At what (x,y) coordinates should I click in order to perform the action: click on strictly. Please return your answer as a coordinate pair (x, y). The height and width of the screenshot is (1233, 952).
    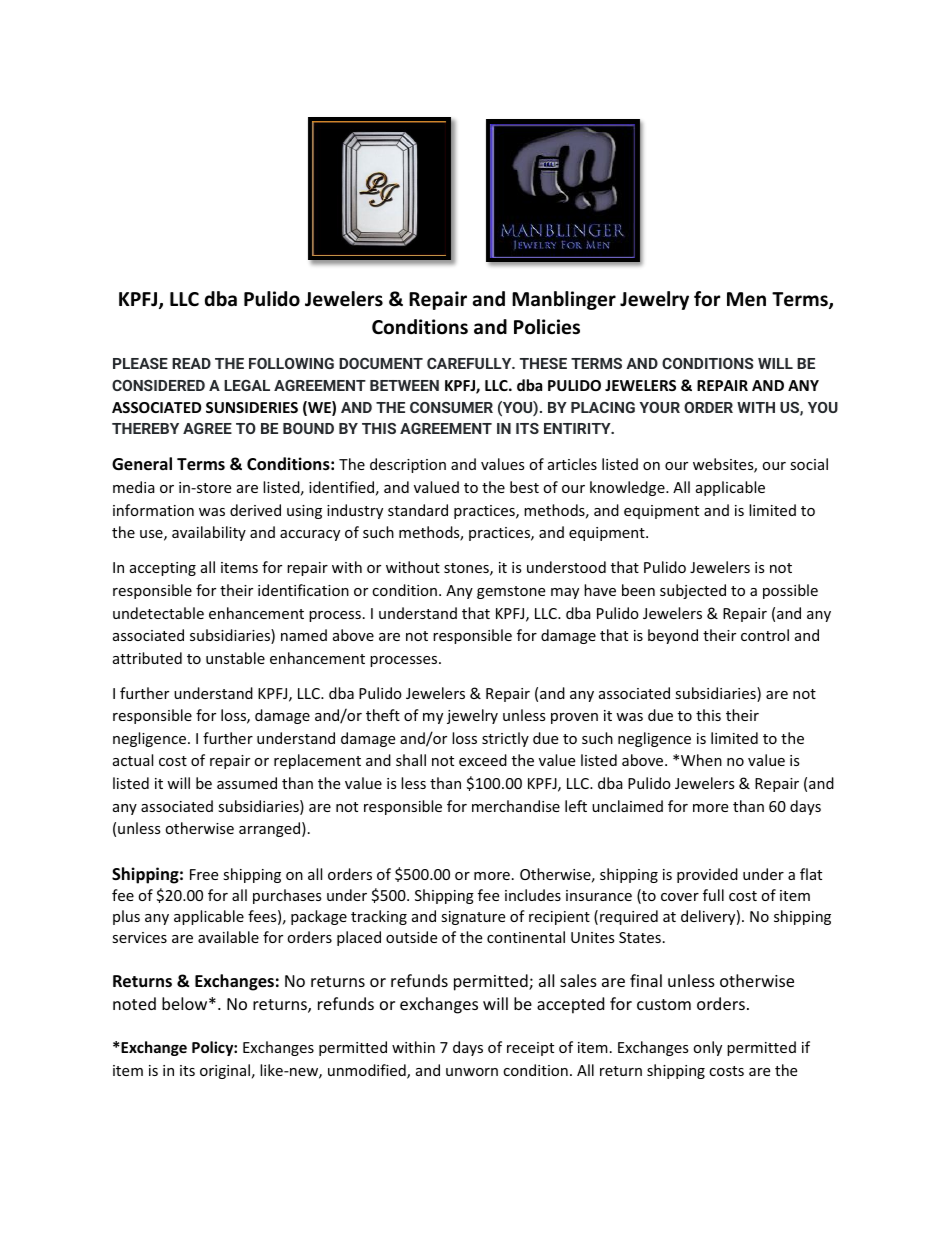
    Looking at the image, I should click on (505, 739).
